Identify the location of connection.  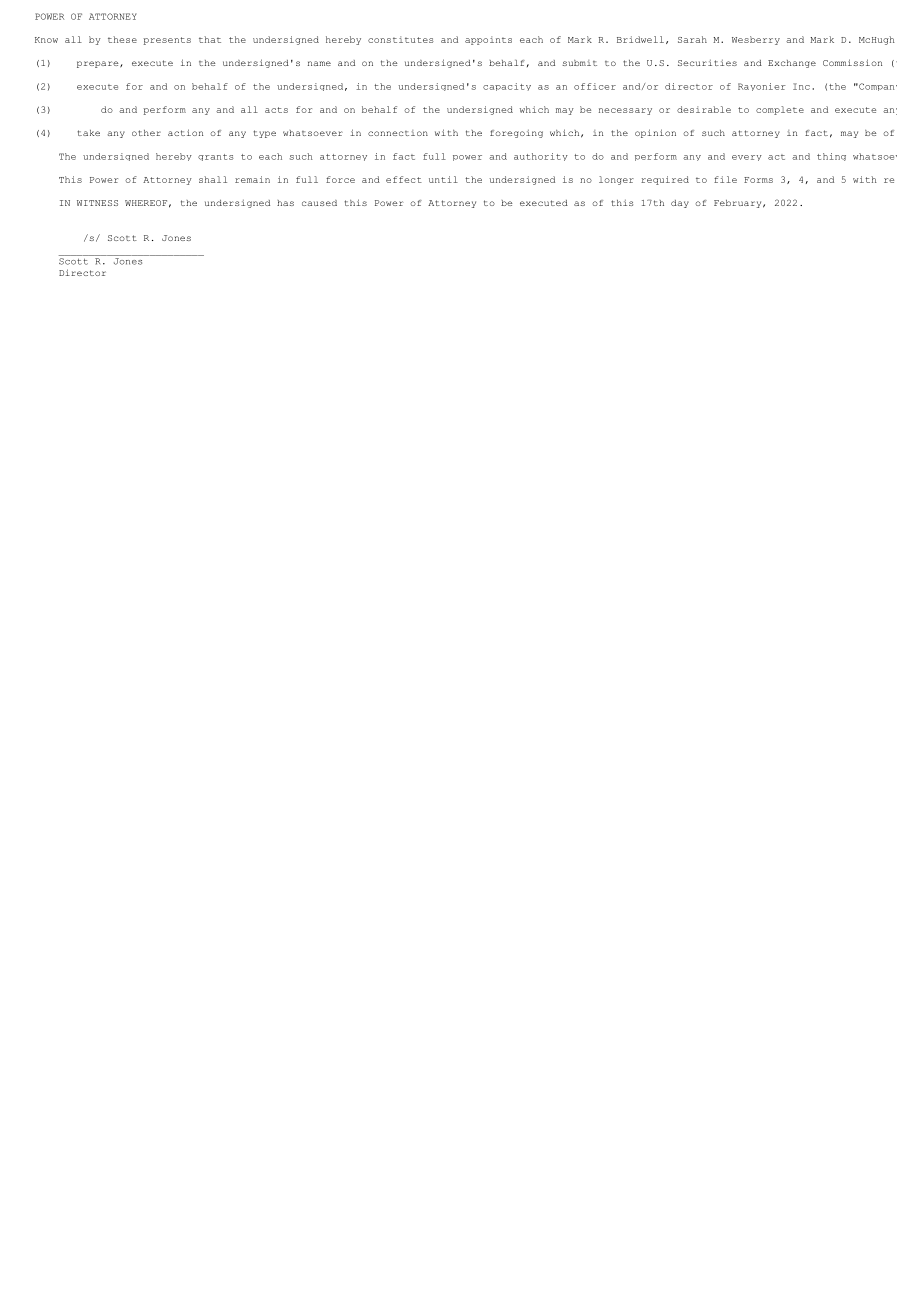
(398, 133).
